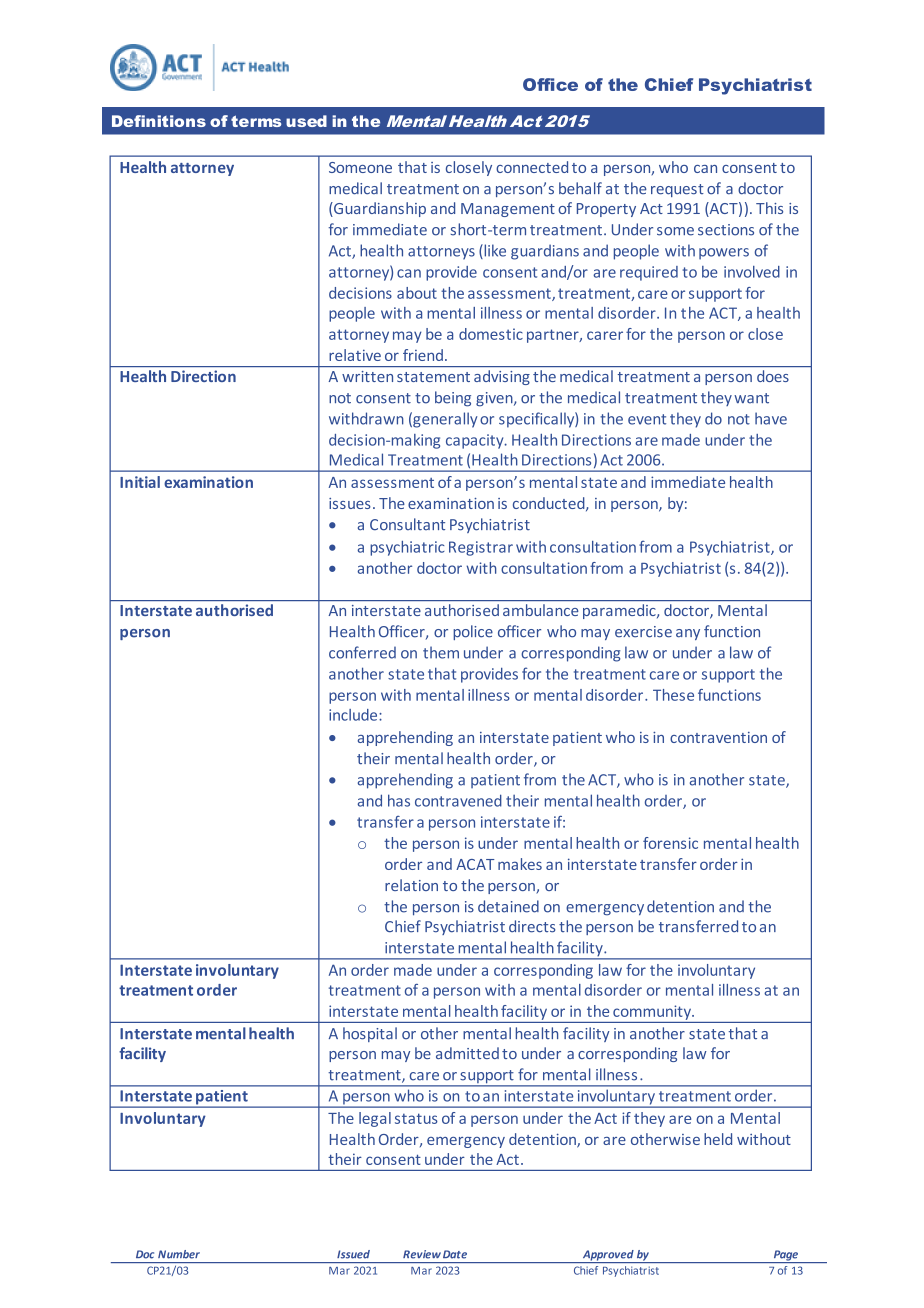 This page has height=1308, width=924. I want to click on Initial, so click(140, 482).
